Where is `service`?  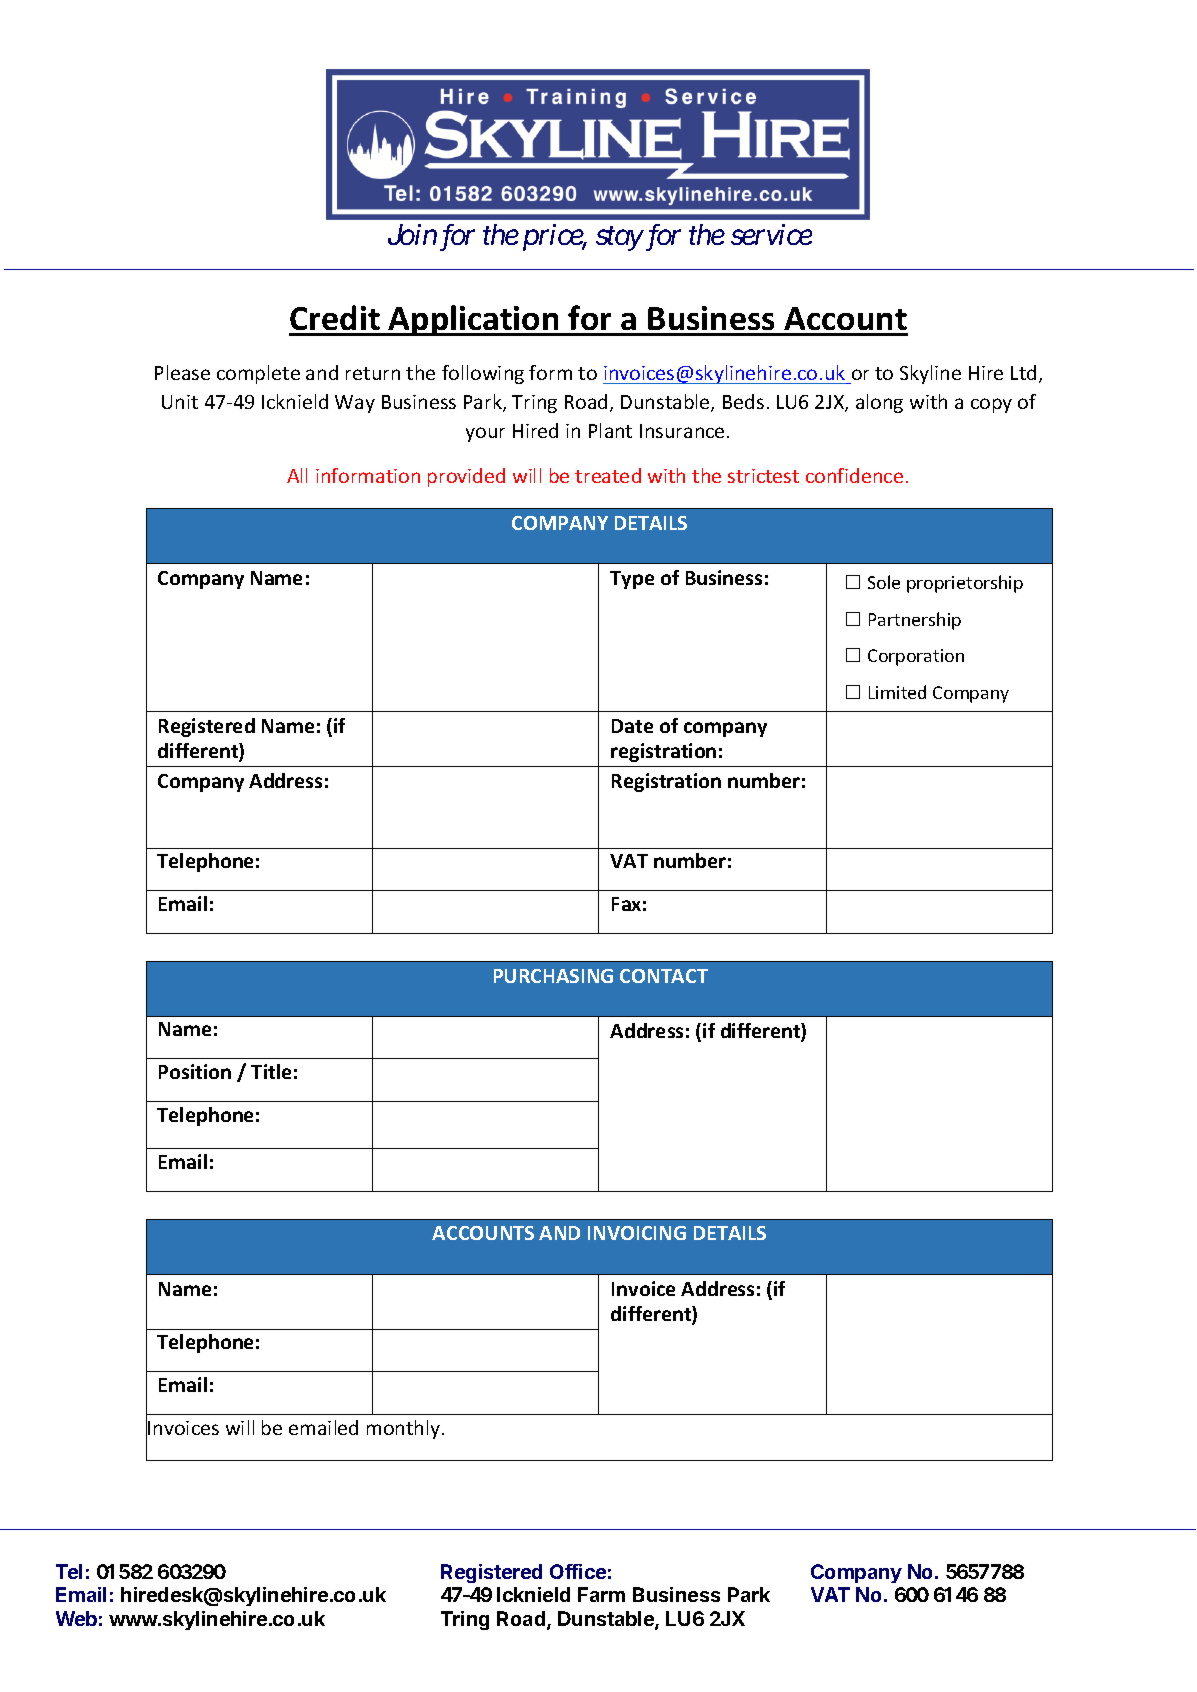
service is located at coordinates (771, 235).
